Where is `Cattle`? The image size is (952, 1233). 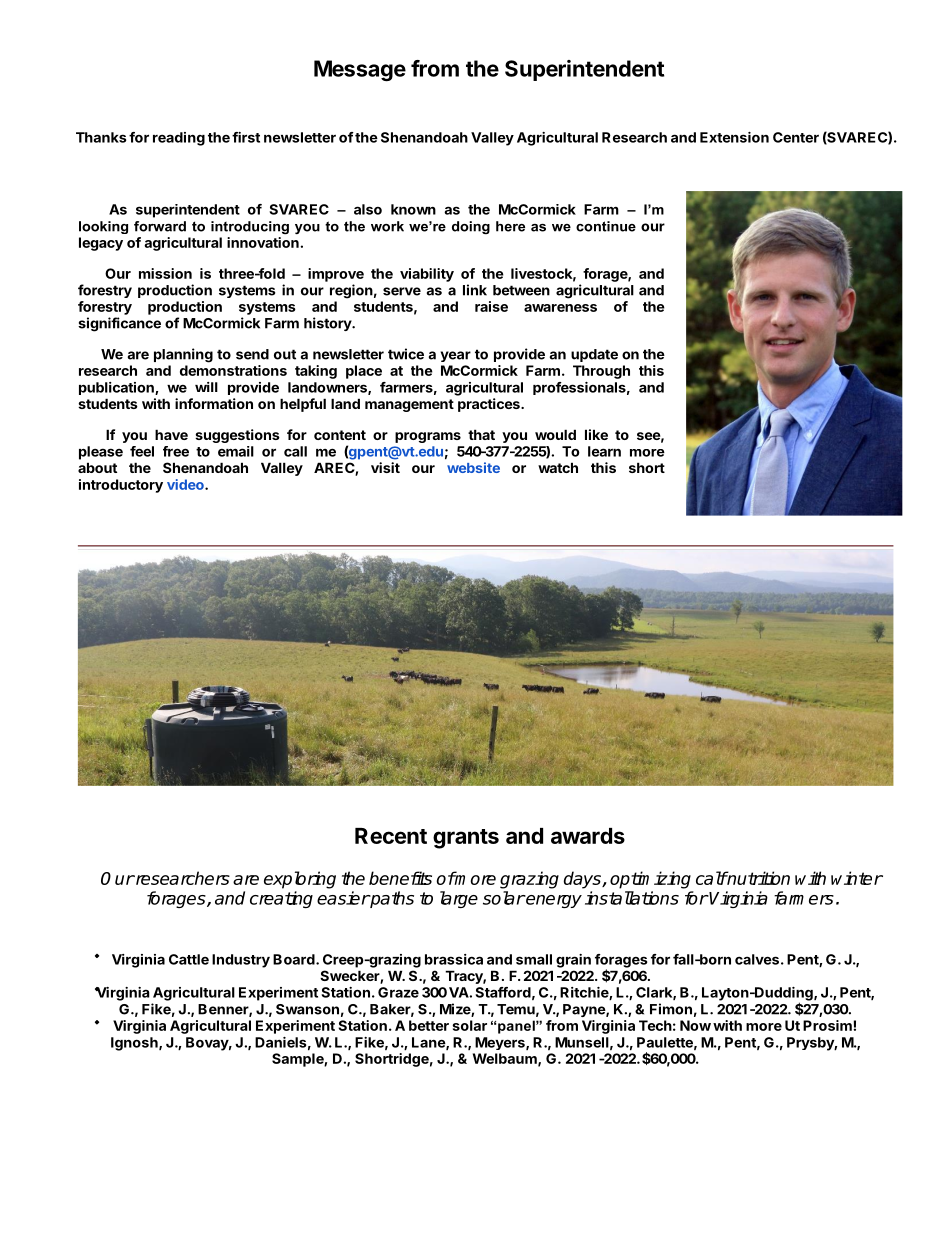
Cattle is located at coordinates (189, 959).
